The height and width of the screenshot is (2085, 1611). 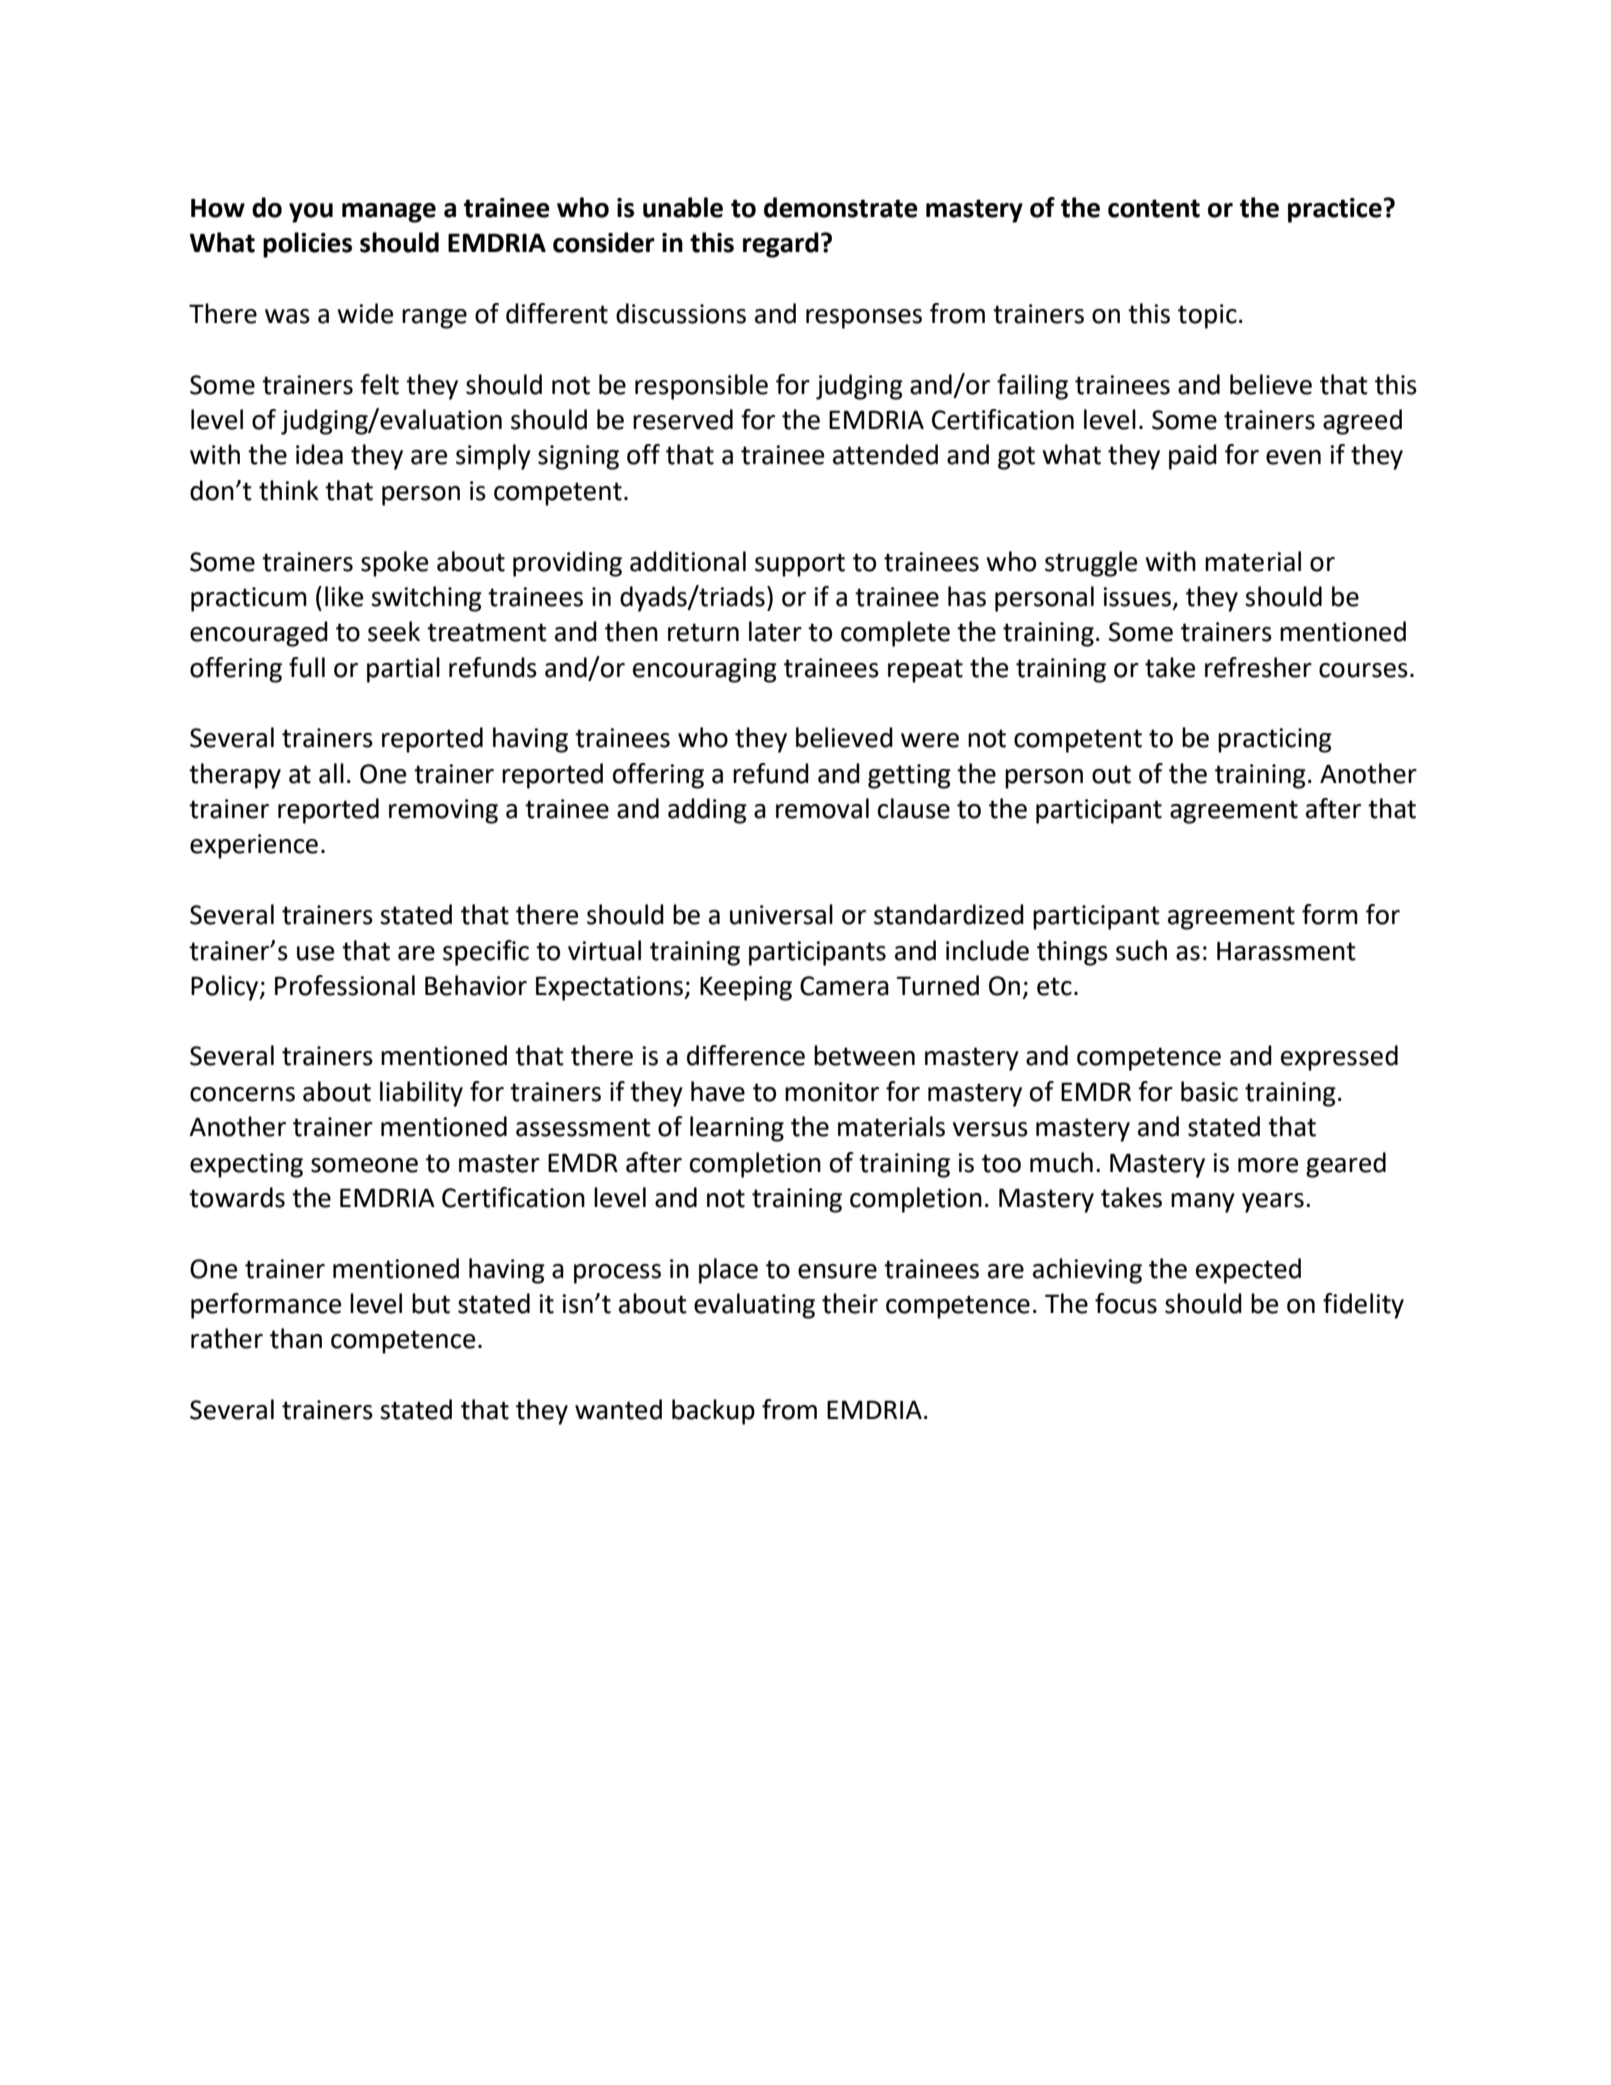 What do you see at coordinates (1258, 667) in the screenshot?
I see `refresher` at bounding box center [1258, 667].
